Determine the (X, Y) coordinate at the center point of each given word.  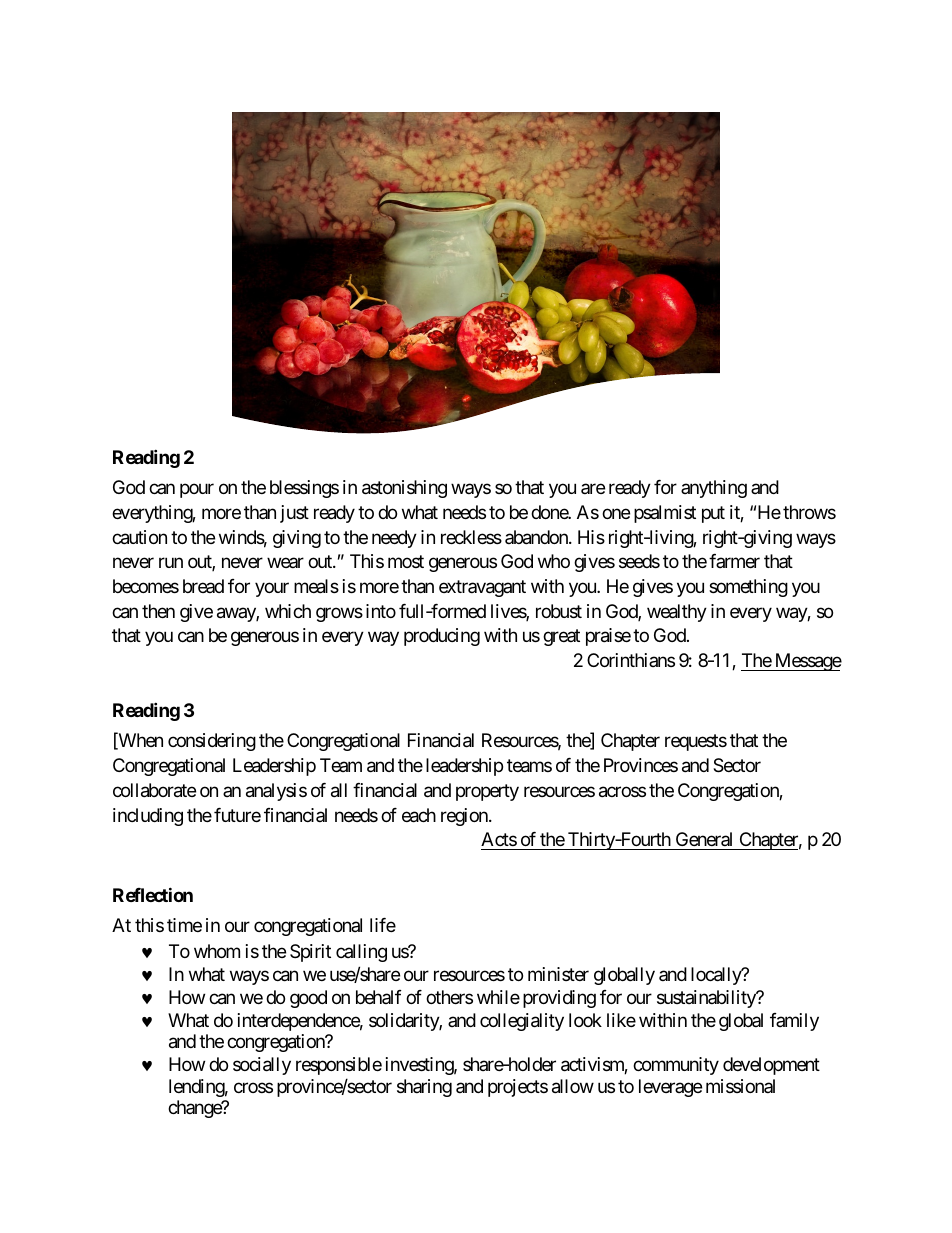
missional (740, 1086)
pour (197, 491)
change (195, 1109)
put (713, 514)
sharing (424, 1088)
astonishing (404, 489)
